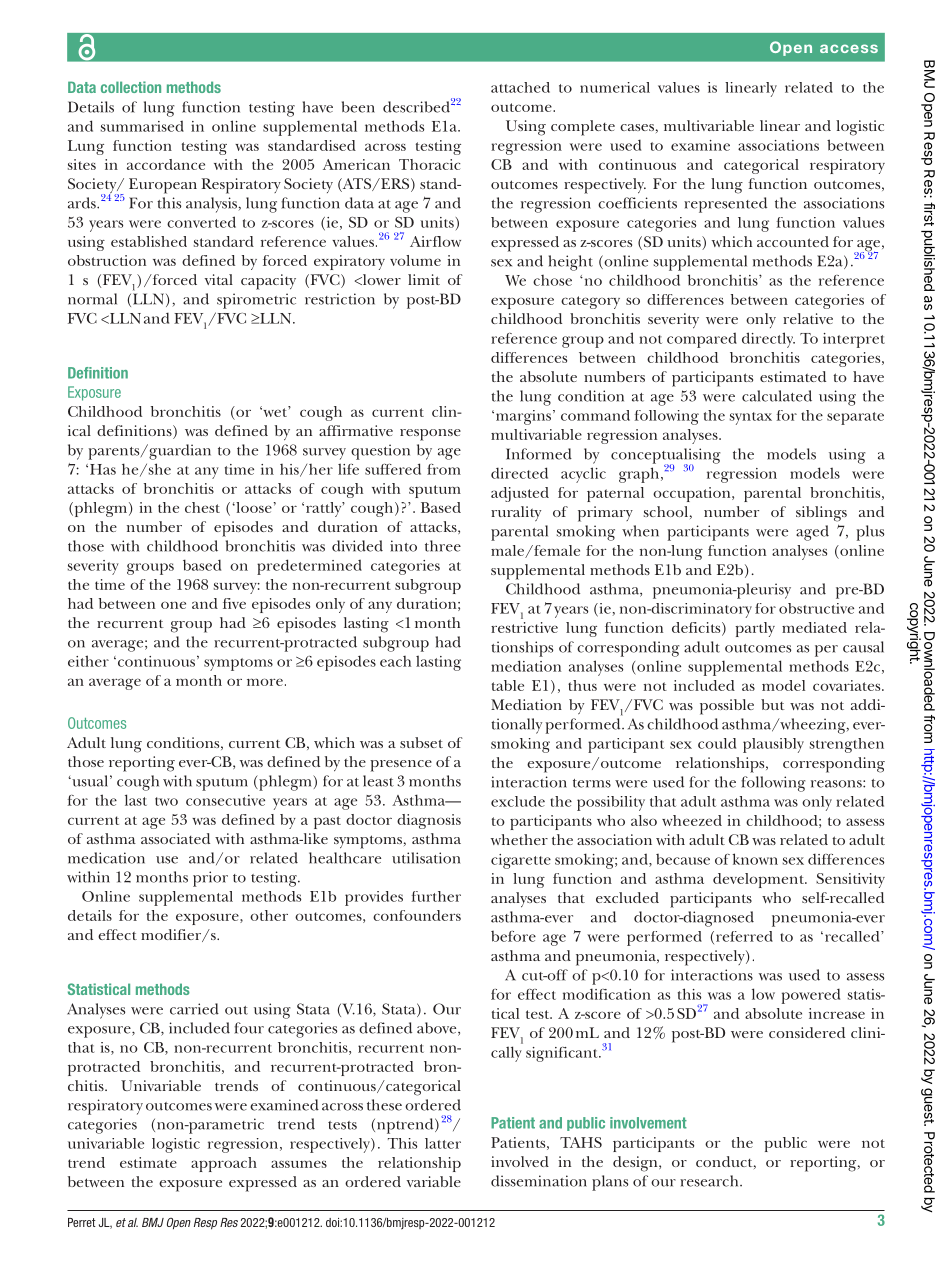 The width and height of the page is (952, 1270). I want to click on but, so click(773, 704).
